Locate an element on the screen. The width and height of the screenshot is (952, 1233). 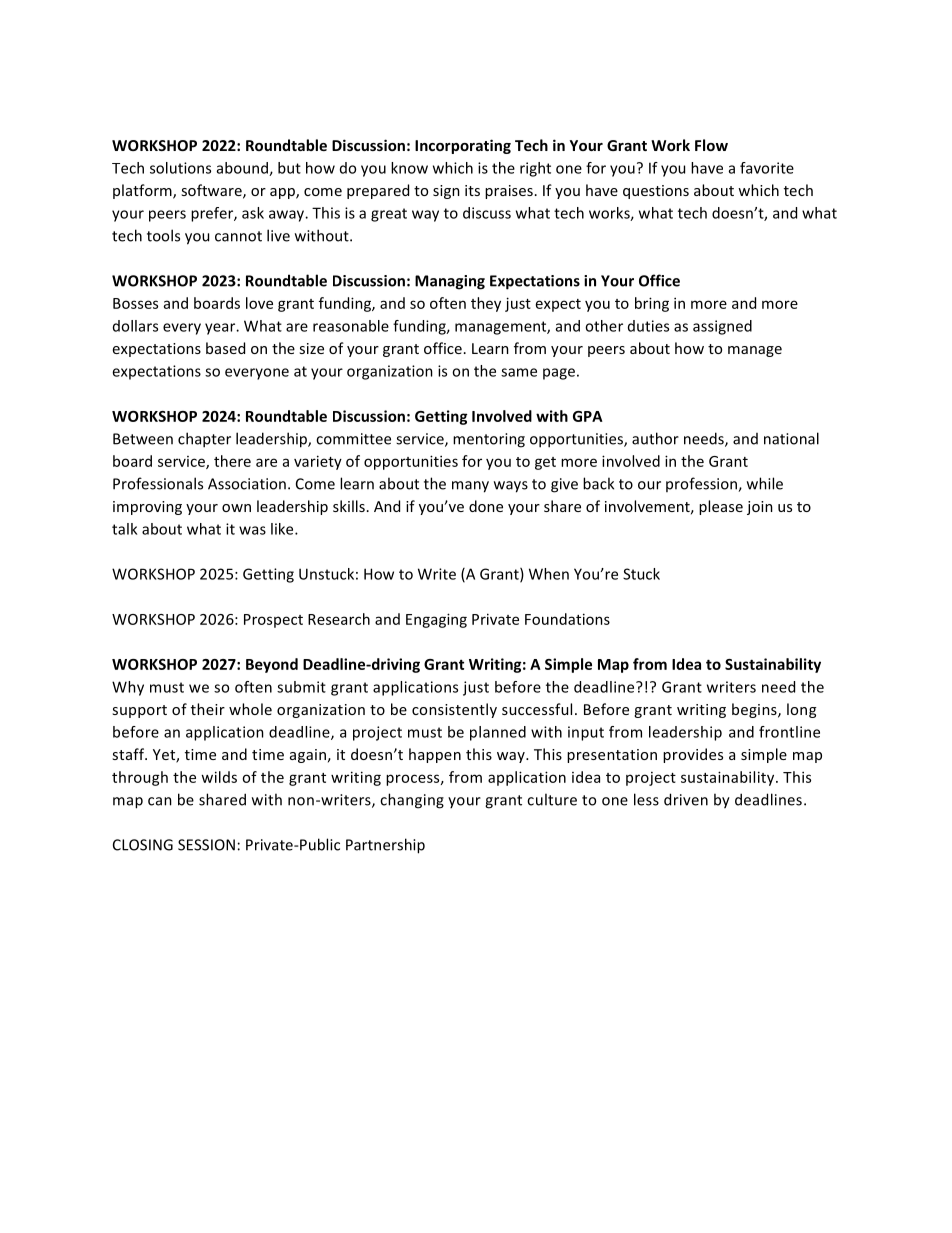
Engaging is located at coordinates (436, 620).
